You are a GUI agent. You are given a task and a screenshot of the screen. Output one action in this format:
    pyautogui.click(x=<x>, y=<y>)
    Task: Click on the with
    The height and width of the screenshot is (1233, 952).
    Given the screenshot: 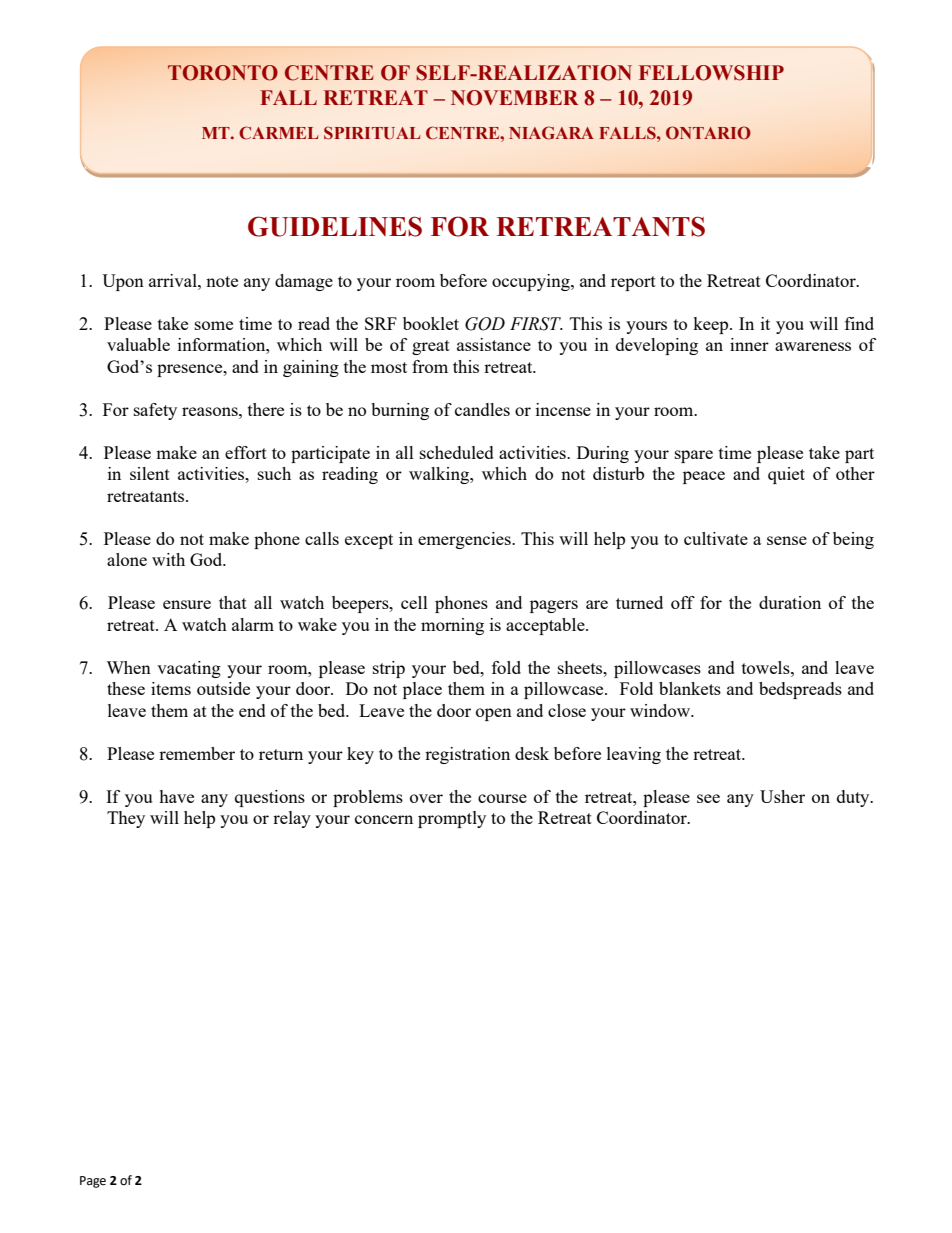 What is the action you would take?
    pyautogui.click(x=168, y=559)
